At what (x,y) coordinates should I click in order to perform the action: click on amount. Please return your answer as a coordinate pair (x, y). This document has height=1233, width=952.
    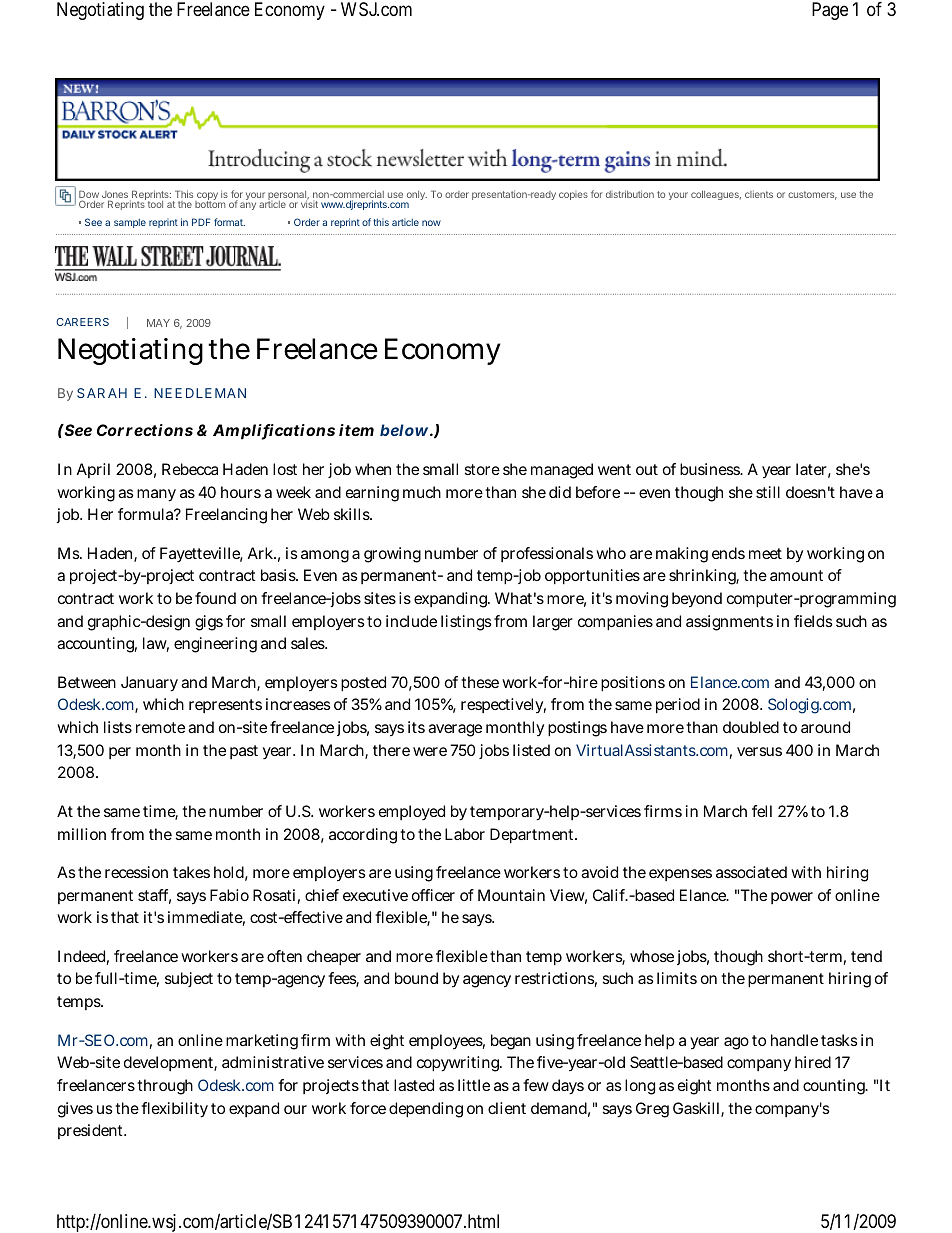
    Looking at the image, I should click on (796, 575).
